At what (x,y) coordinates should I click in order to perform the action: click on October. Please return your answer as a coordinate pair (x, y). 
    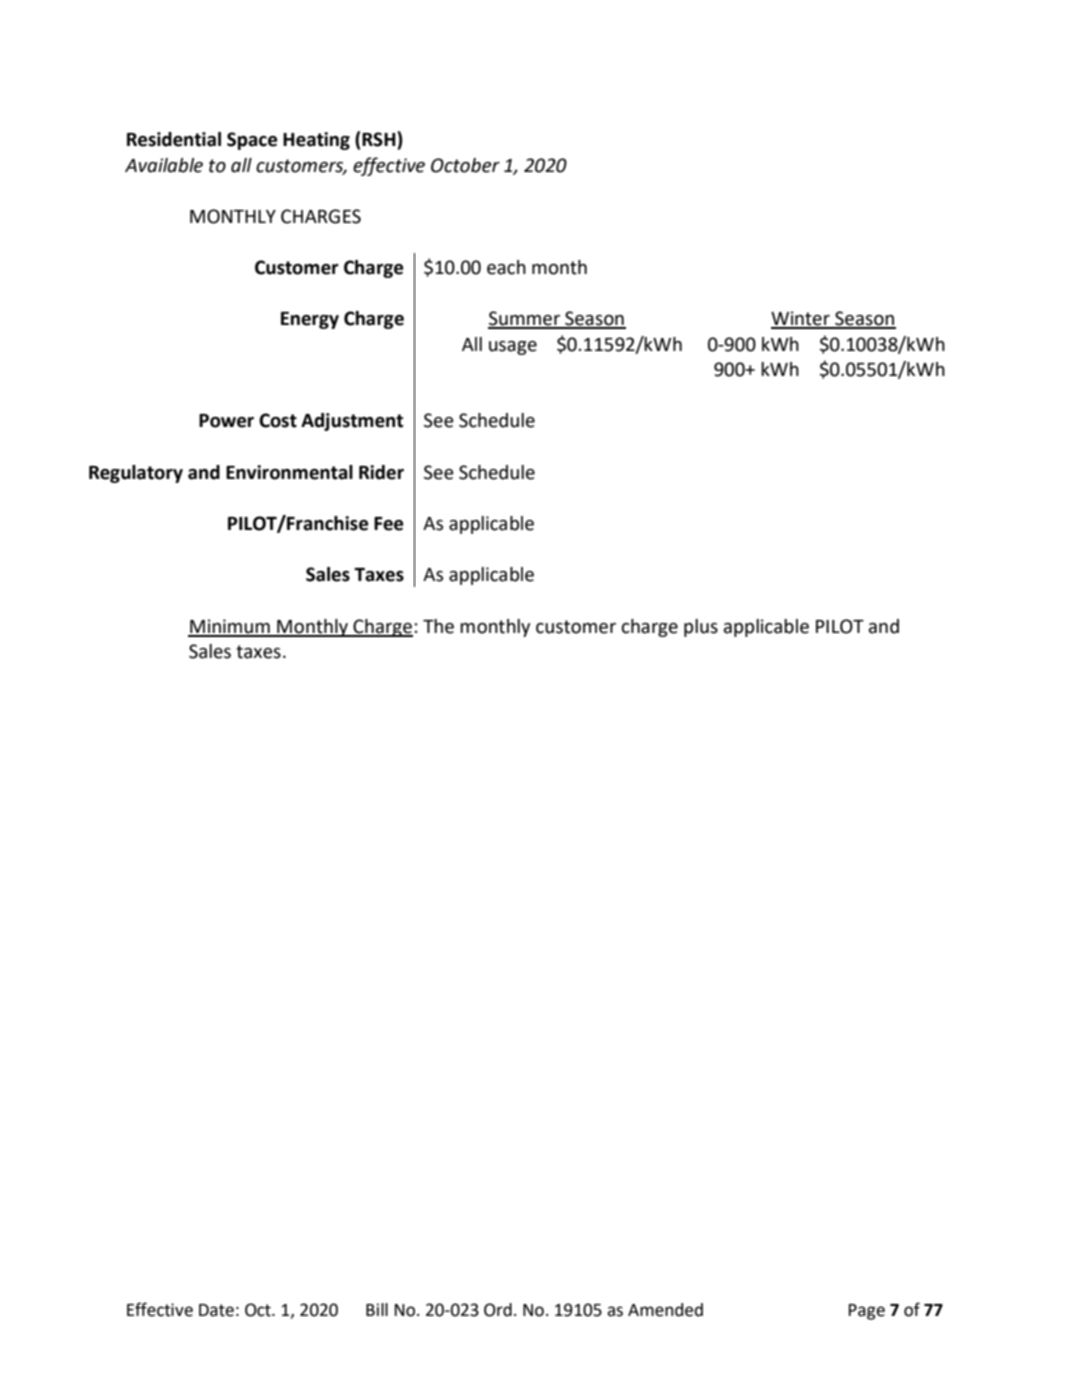
    Looking at the image, I should click on (465, 165).
